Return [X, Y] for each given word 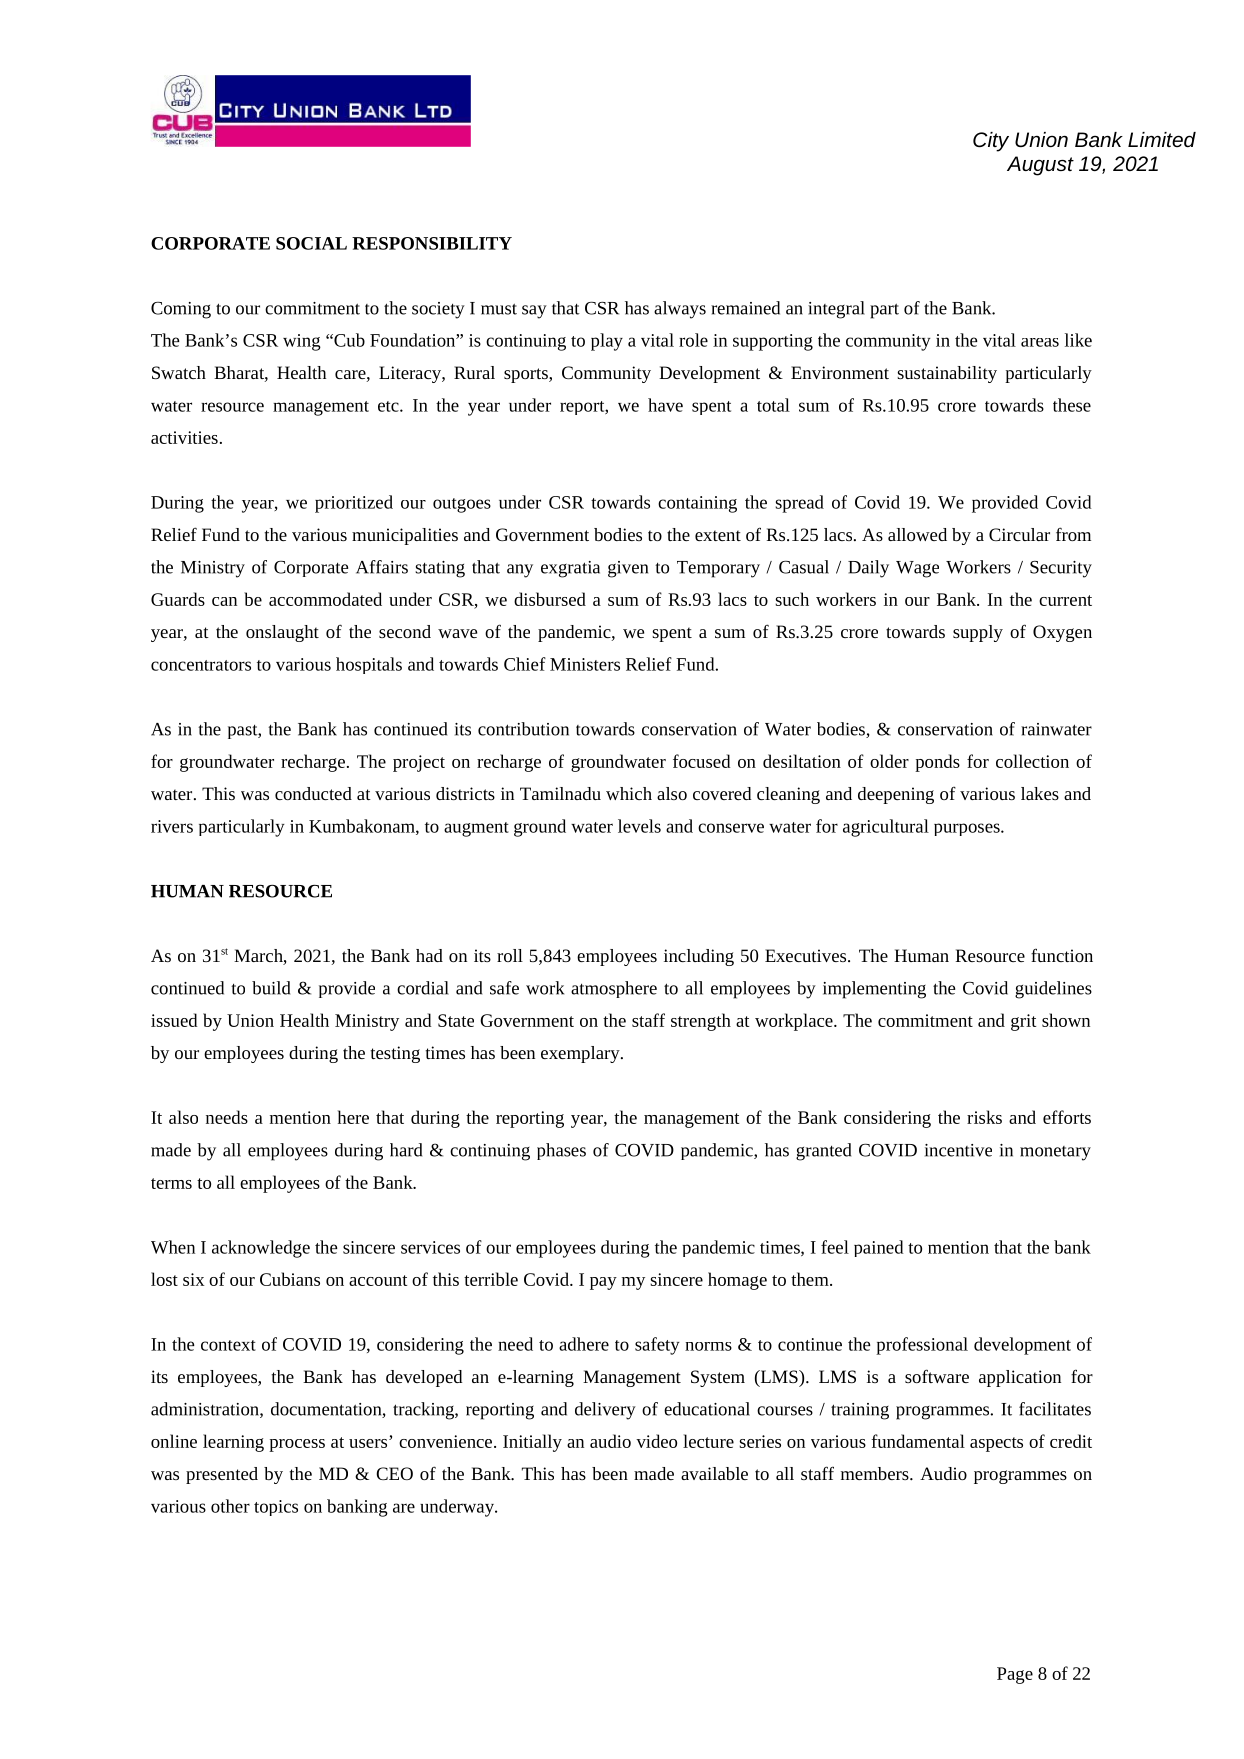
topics [276, 1508]
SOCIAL [311, 243]
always [680, 310]
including [699, 957]
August [1040, 166]
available [714, 1473]
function [1062, 955]
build [271, 988]
